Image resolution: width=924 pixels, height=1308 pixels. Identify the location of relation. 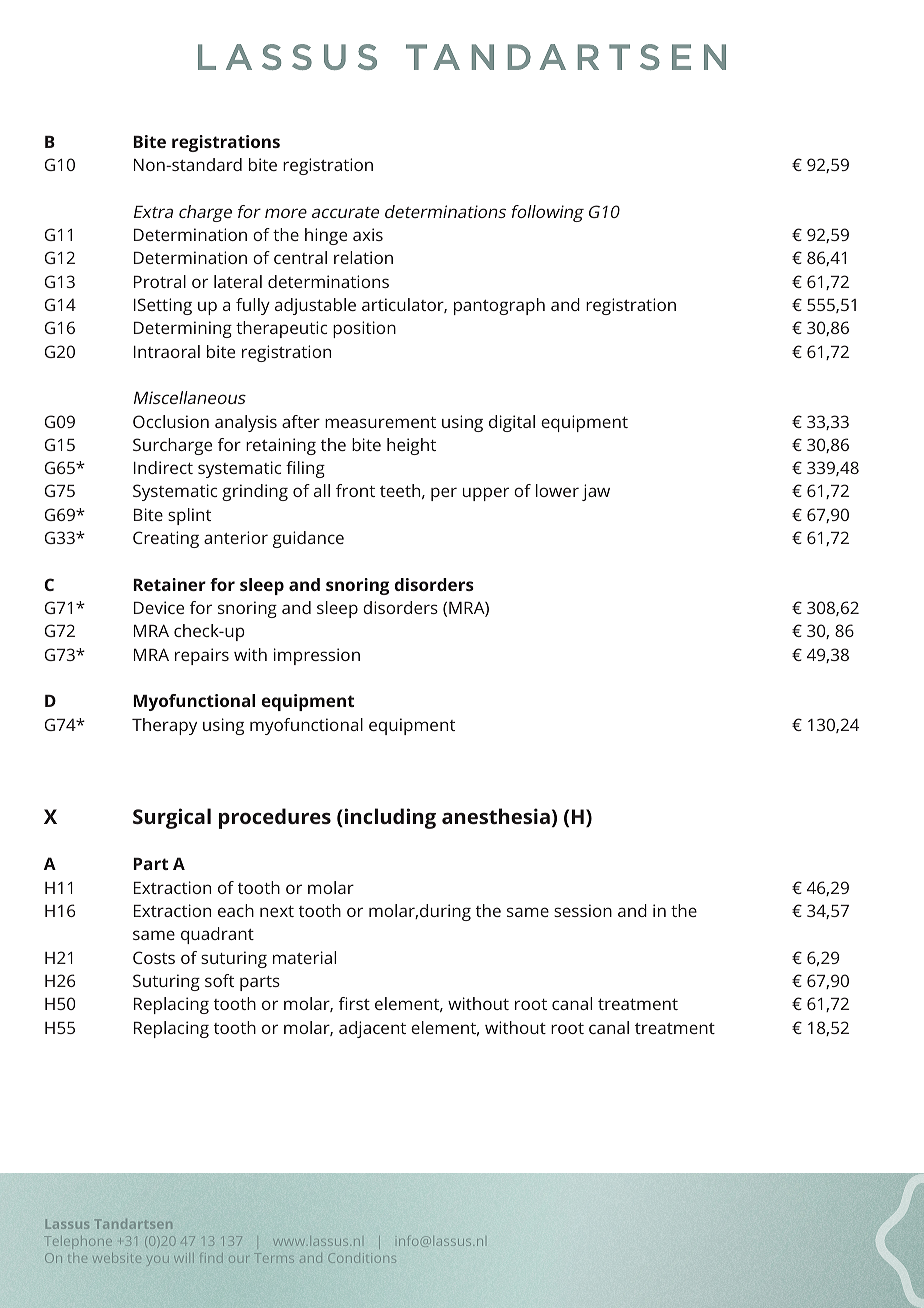
(363, 257).
